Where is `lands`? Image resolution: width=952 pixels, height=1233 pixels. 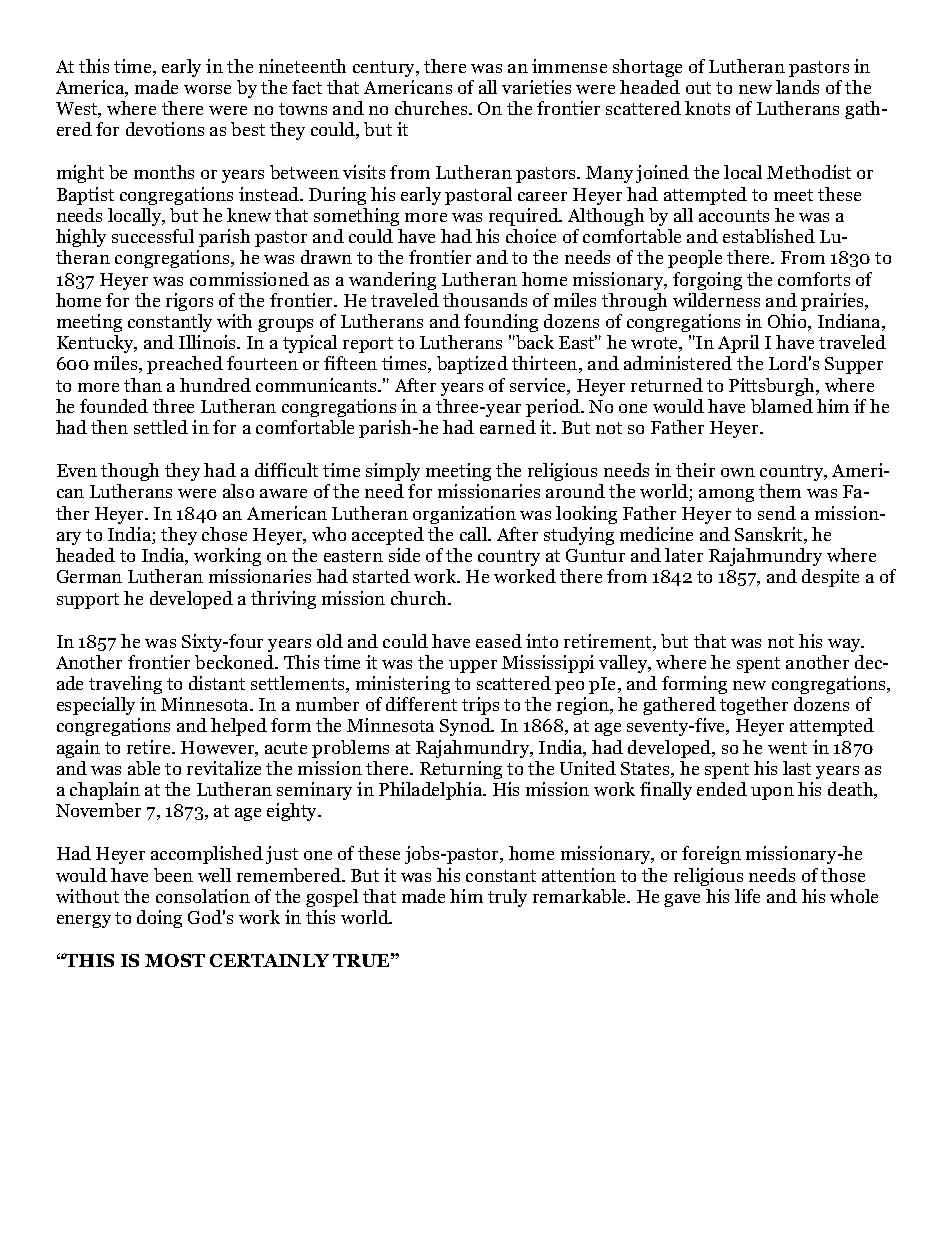 lands is located at coordinates (797, 87).
